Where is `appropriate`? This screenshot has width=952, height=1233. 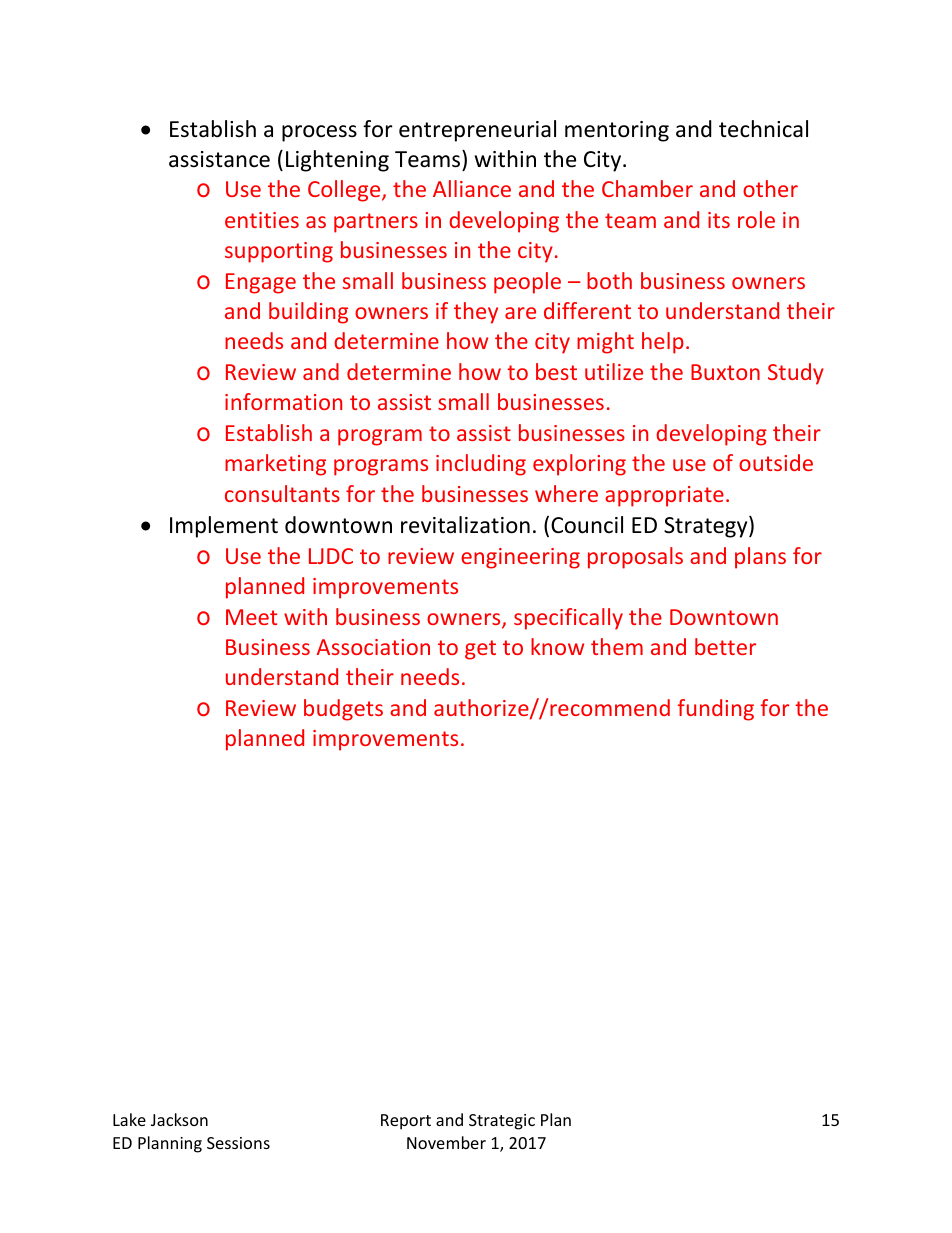
appropriate is located at coordinates (664, 496).
